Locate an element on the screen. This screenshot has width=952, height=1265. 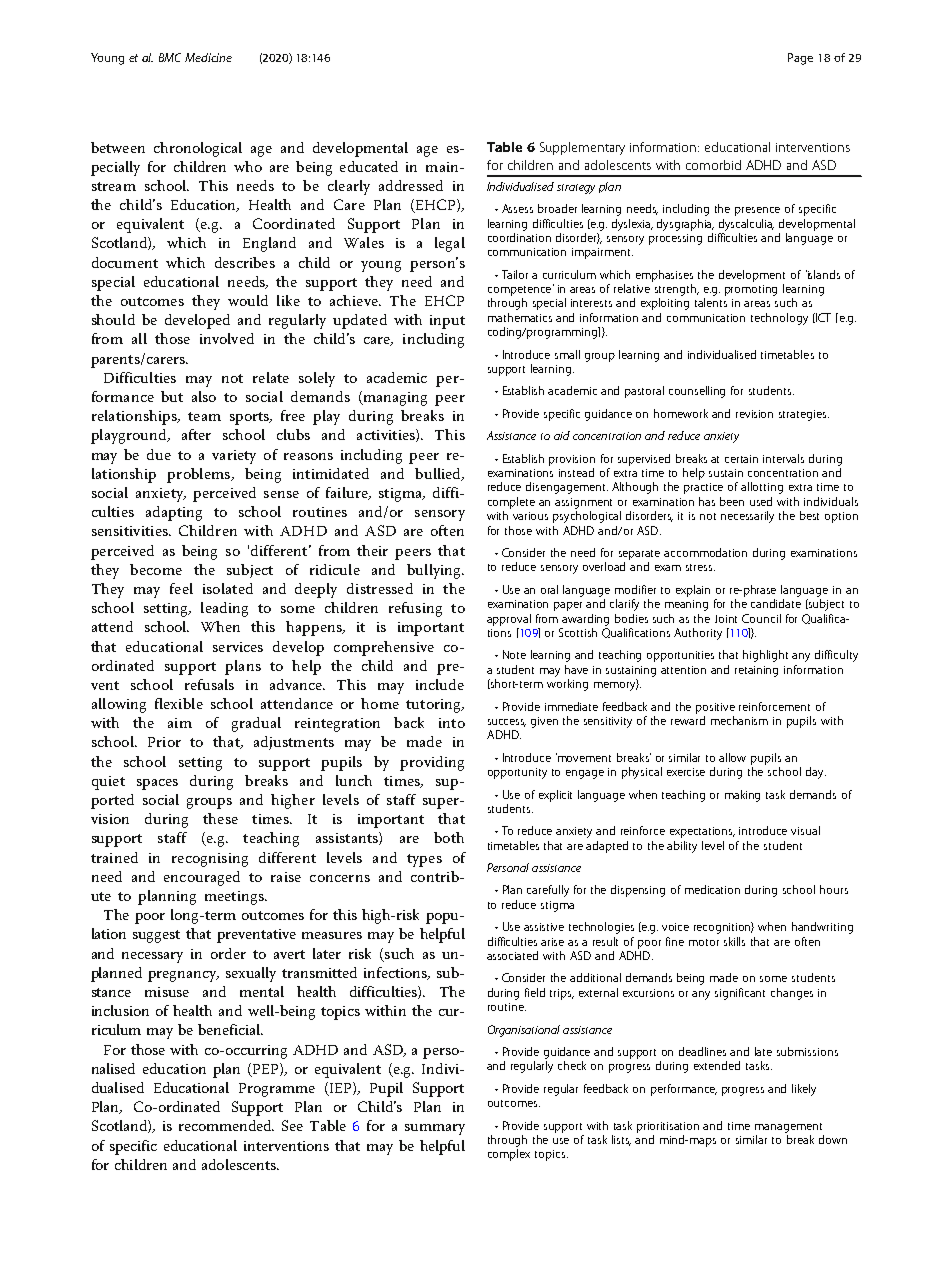
Council is located at coordinates (761, 618).
